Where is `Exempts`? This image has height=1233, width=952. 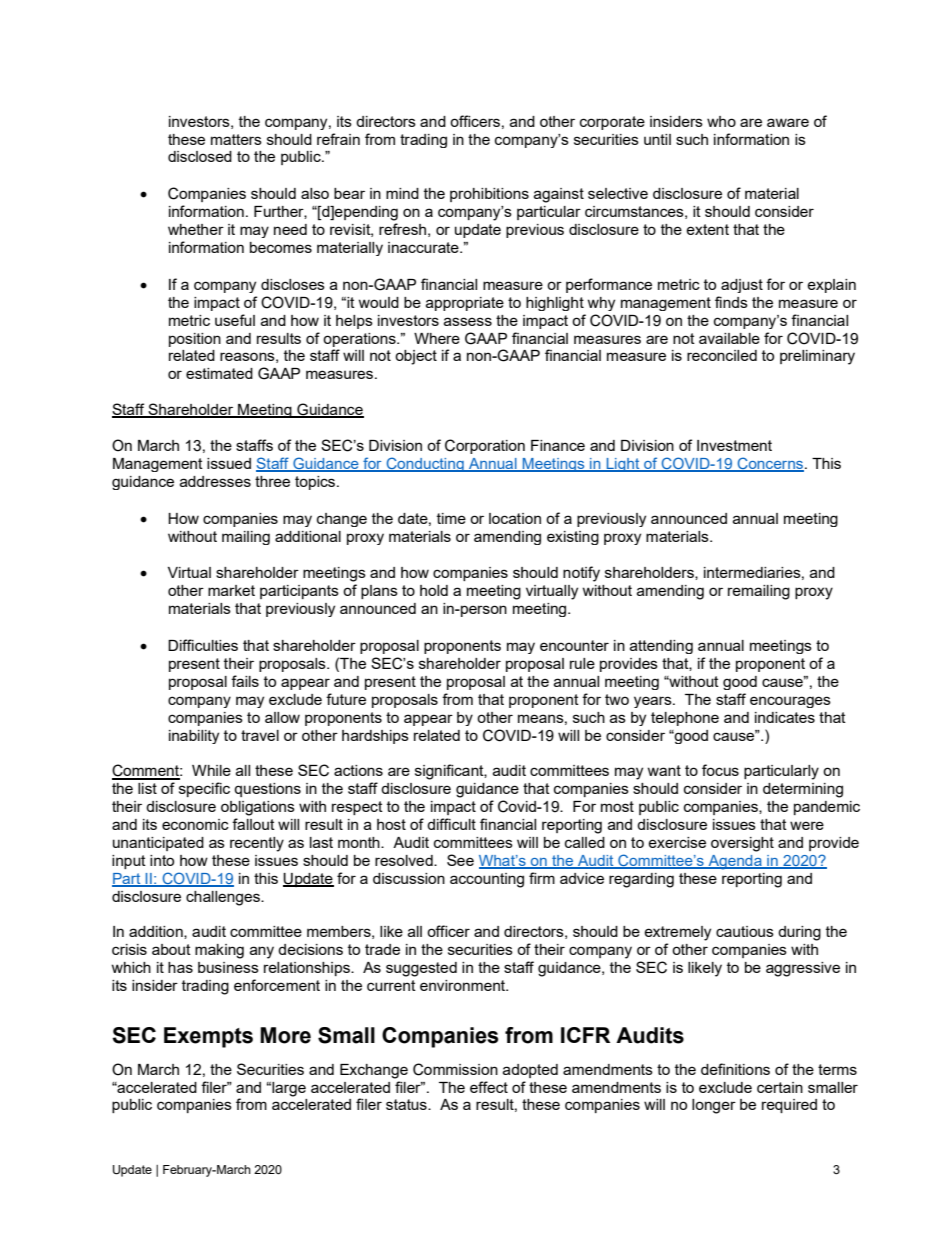
Exempts is located at coordinates (208, 1037).
